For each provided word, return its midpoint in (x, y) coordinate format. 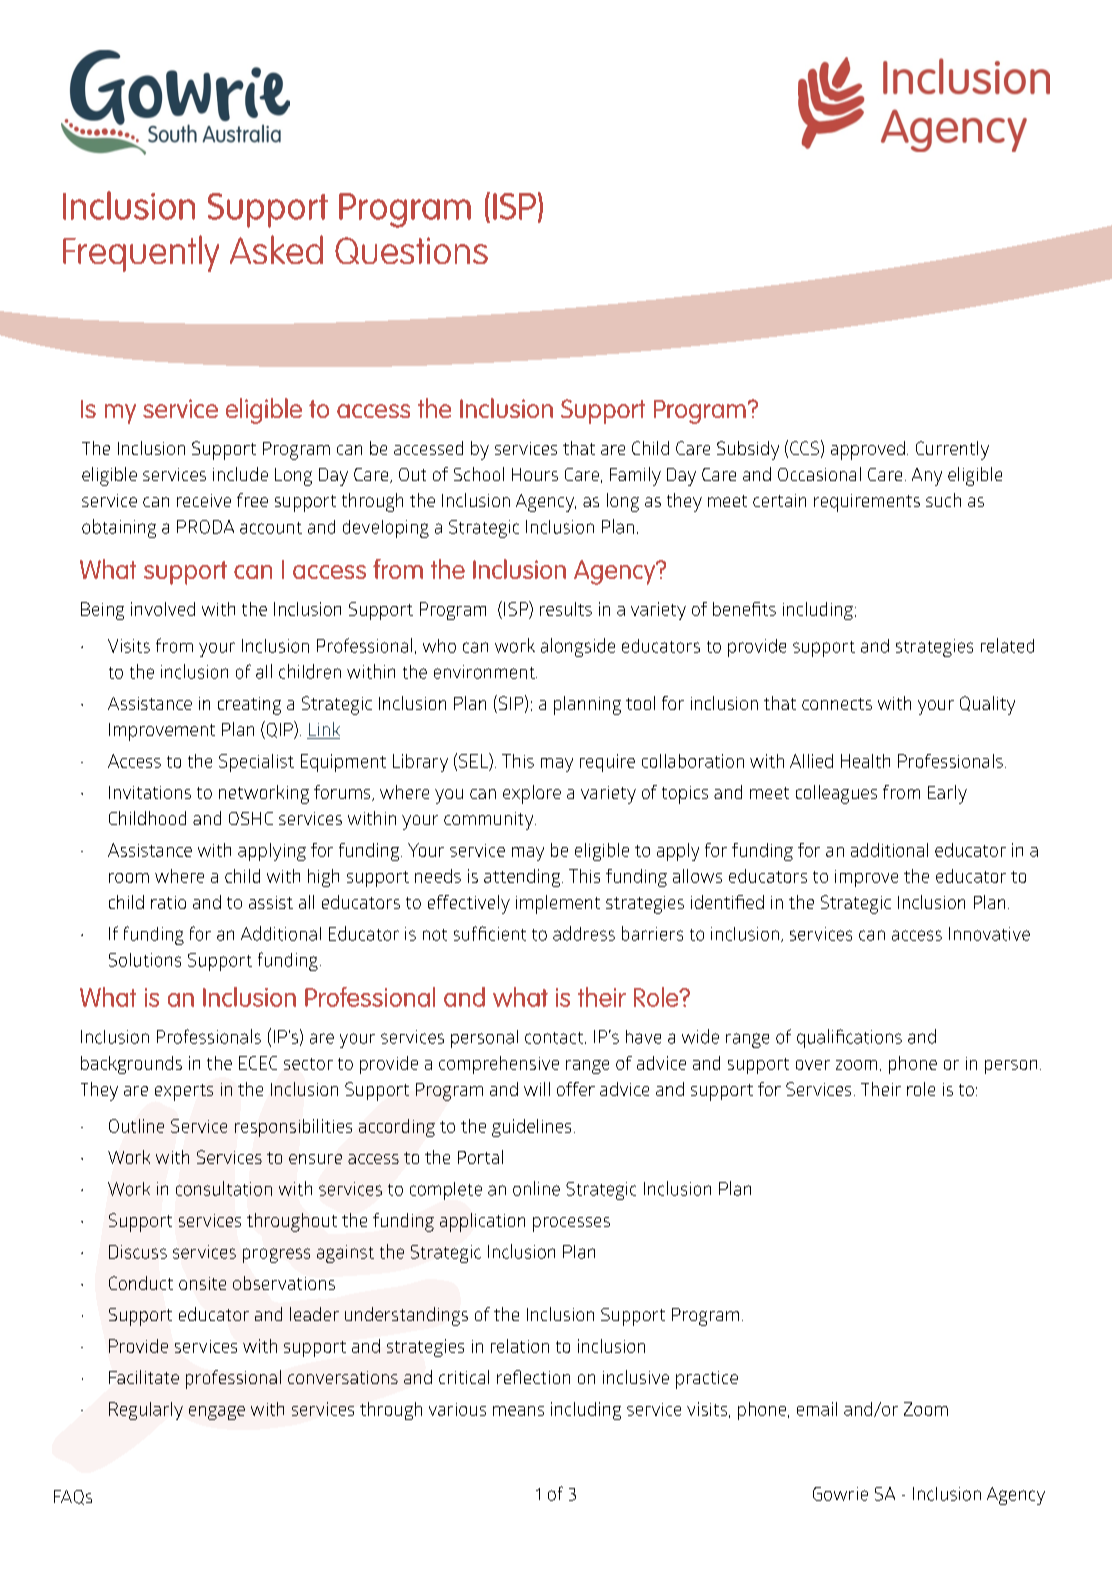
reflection (533, 1377)
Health (865, 761)
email (817, 1409)
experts (184, 1092)
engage (217, 1413)
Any (927, 477)
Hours (535, 474)
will (537, 1089)
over (813, 1065)
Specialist (256, 763)
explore (532, 794)
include (240, 474)
